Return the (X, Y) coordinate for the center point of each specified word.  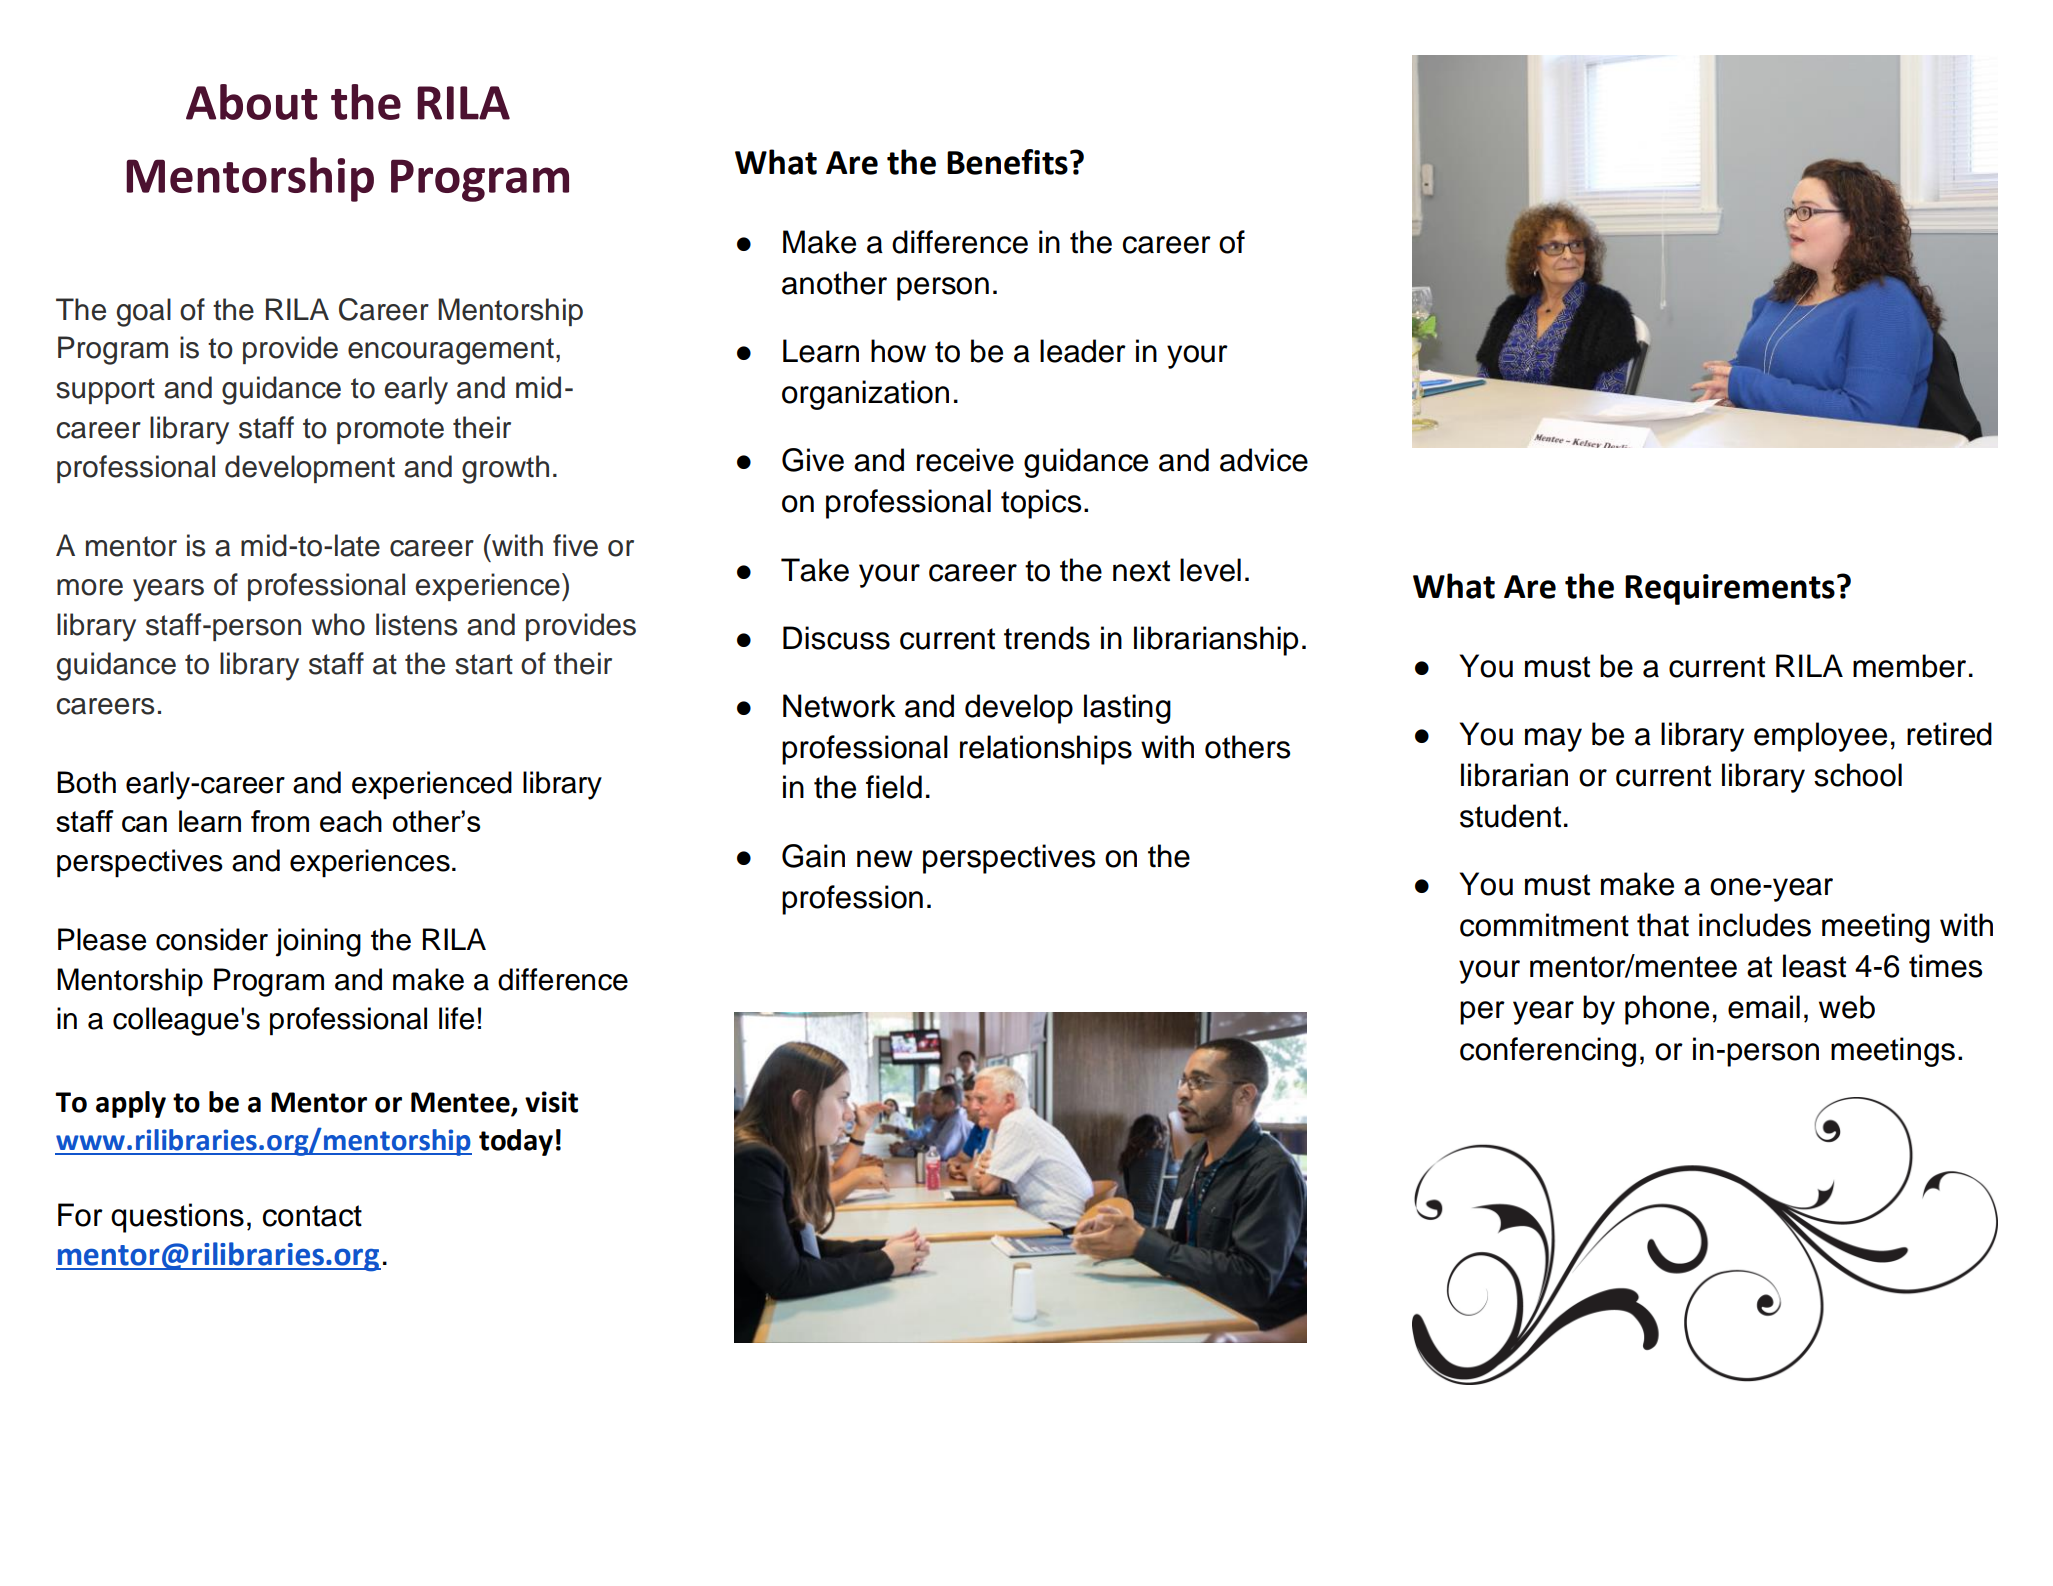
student (1510, 816)
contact (312, 1216)
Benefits (1007, 162)
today (516, 1142)
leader (1083, 351)
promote (390, 431)
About (252, 102)
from (280, 821)
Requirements (1730, 589)
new (885, 859)
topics (1041, 504)
